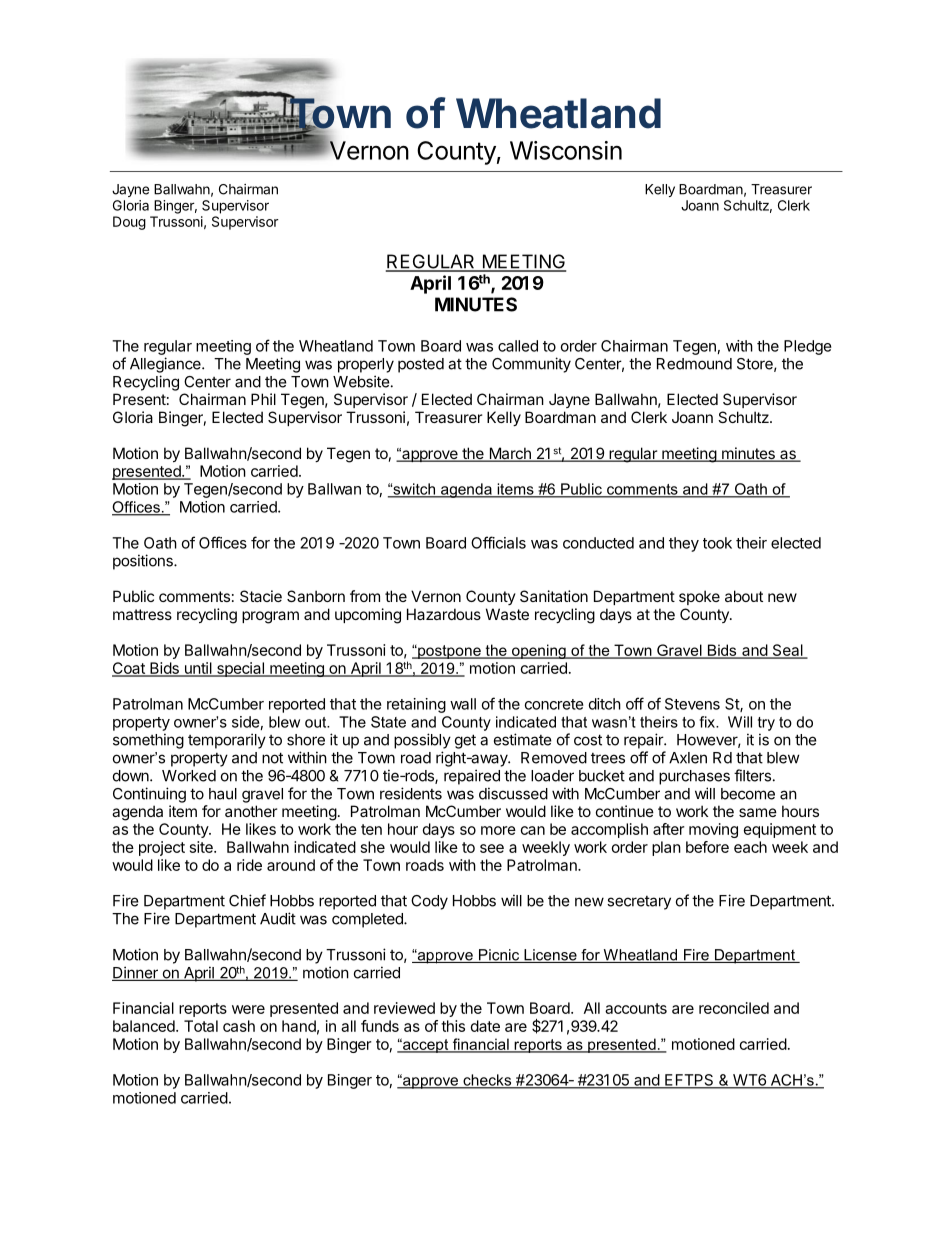  What do you see at coordinates (492, 848) in the image?
I see `see` at bounding box center [492, 848].
